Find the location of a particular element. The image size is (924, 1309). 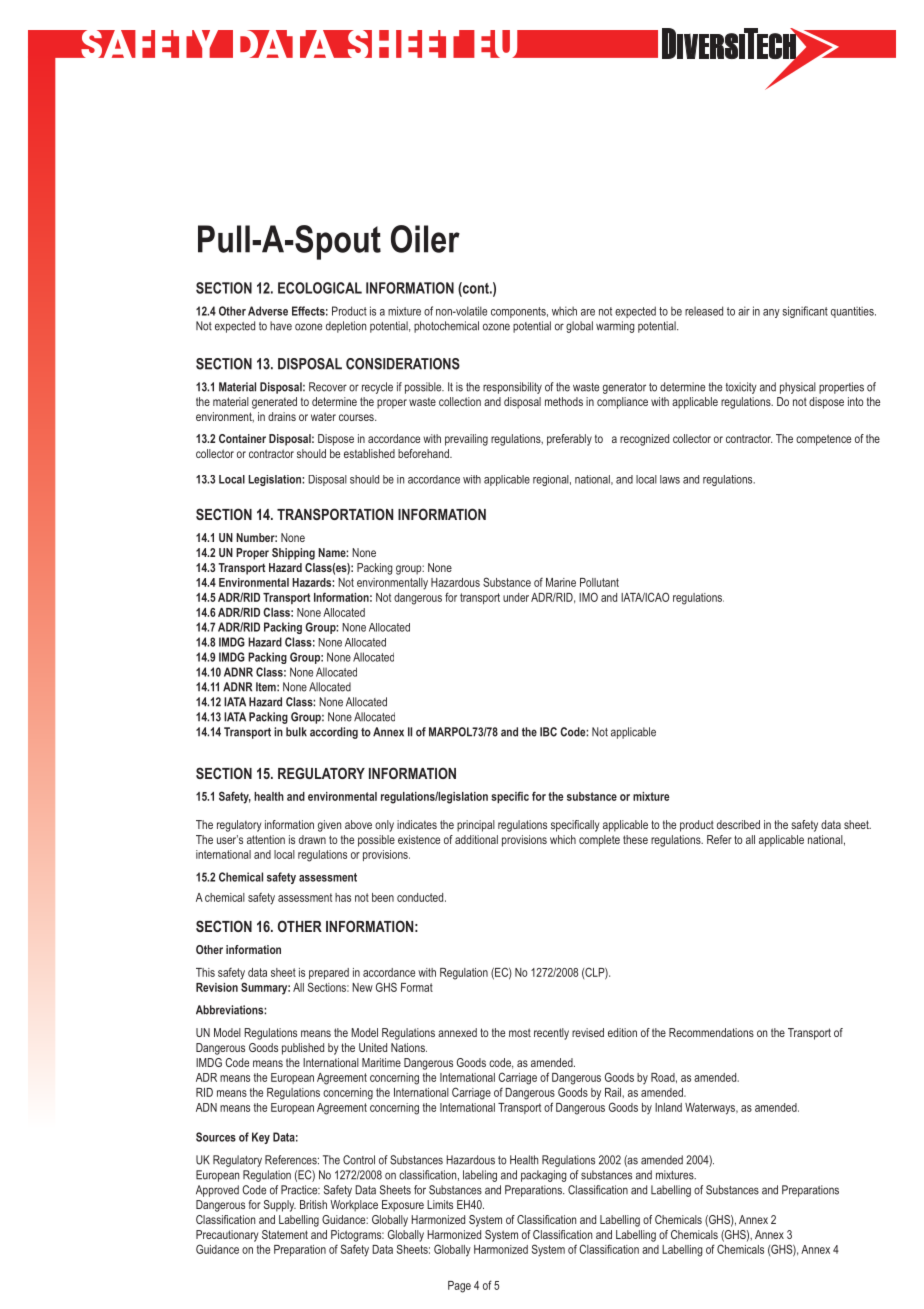

described is located at coordinates (738, 824).
